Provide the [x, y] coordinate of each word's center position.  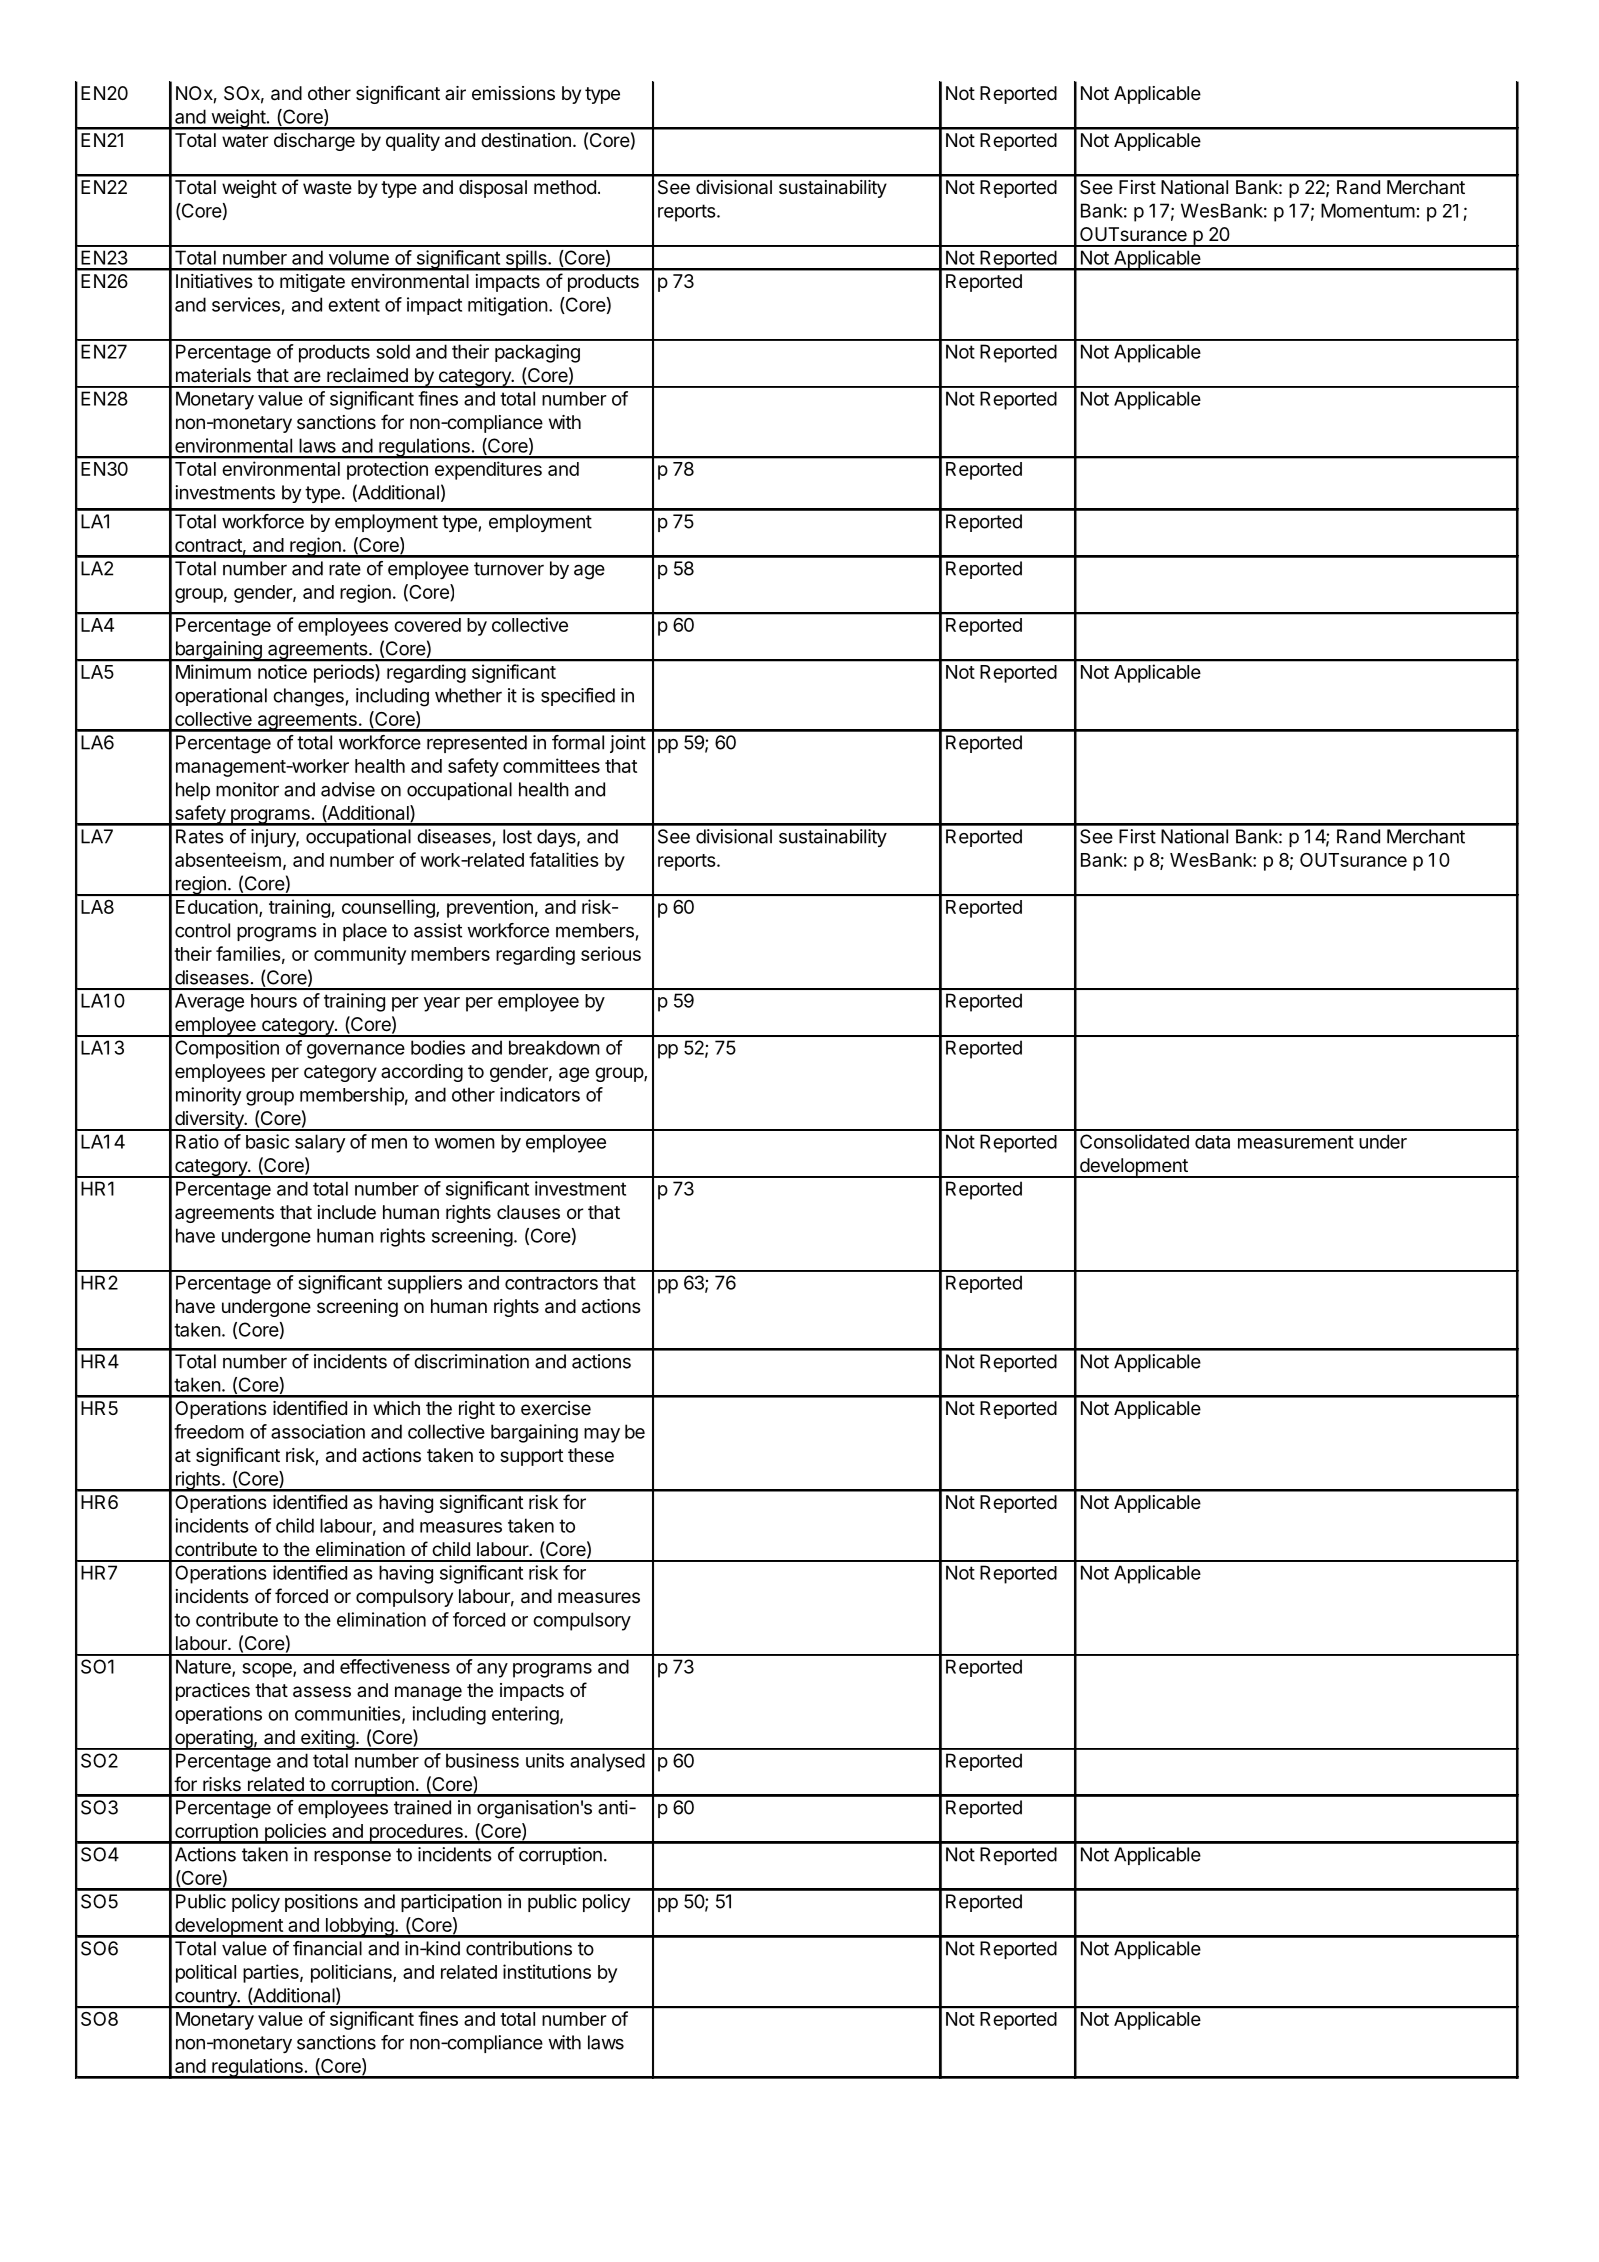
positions [321, 1903]
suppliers [425, 1284]
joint [628, 744]
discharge [314, 142]
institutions [547, 1971]
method [565, 187]
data [1212, 1142]
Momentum [1368, 210]
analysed [607, 1762]
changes [308, 697]
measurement [1296, 1142]
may [602, 1435]
